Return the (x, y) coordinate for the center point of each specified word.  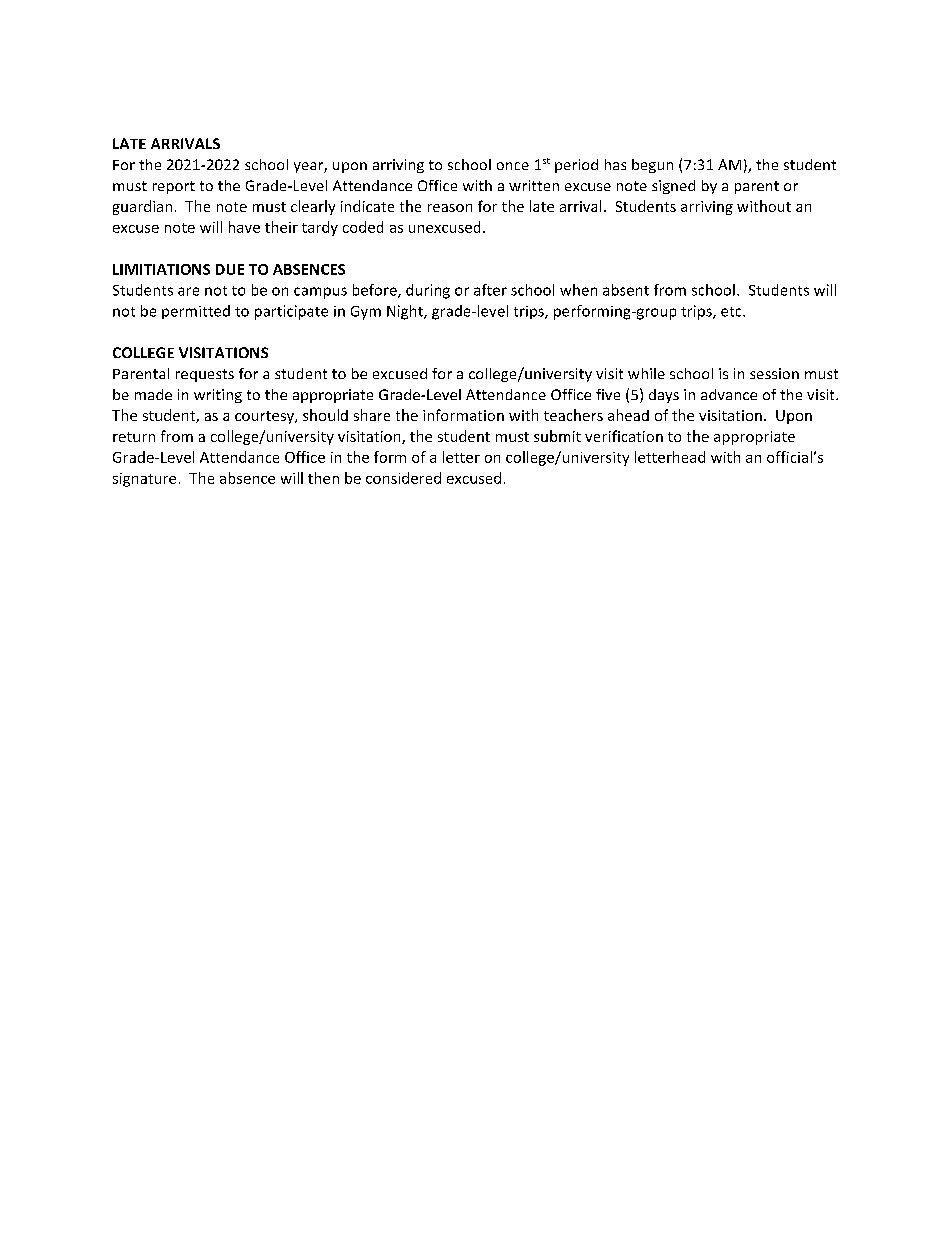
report (174, 187)
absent (626, 290)
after (490, 290)
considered (403, 478)
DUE (230, 269)
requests (205, 375)
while (646, 373)
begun (652, 166)
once (513, 166)
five (608, 394)
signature (144, 480)
